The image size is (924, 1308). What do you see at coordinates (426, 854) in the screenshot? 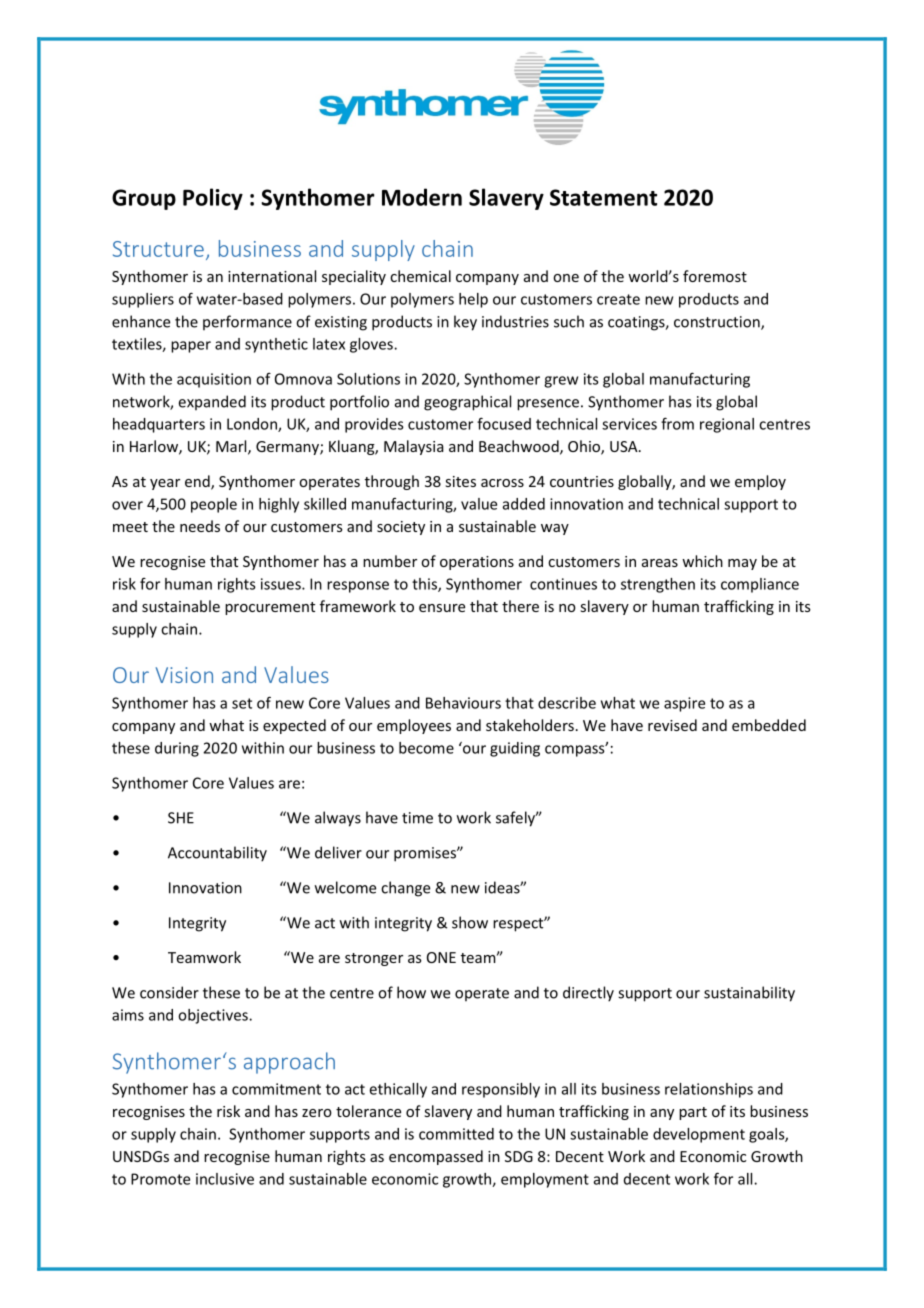
I see `promises` at bounding box center [426, 854].
